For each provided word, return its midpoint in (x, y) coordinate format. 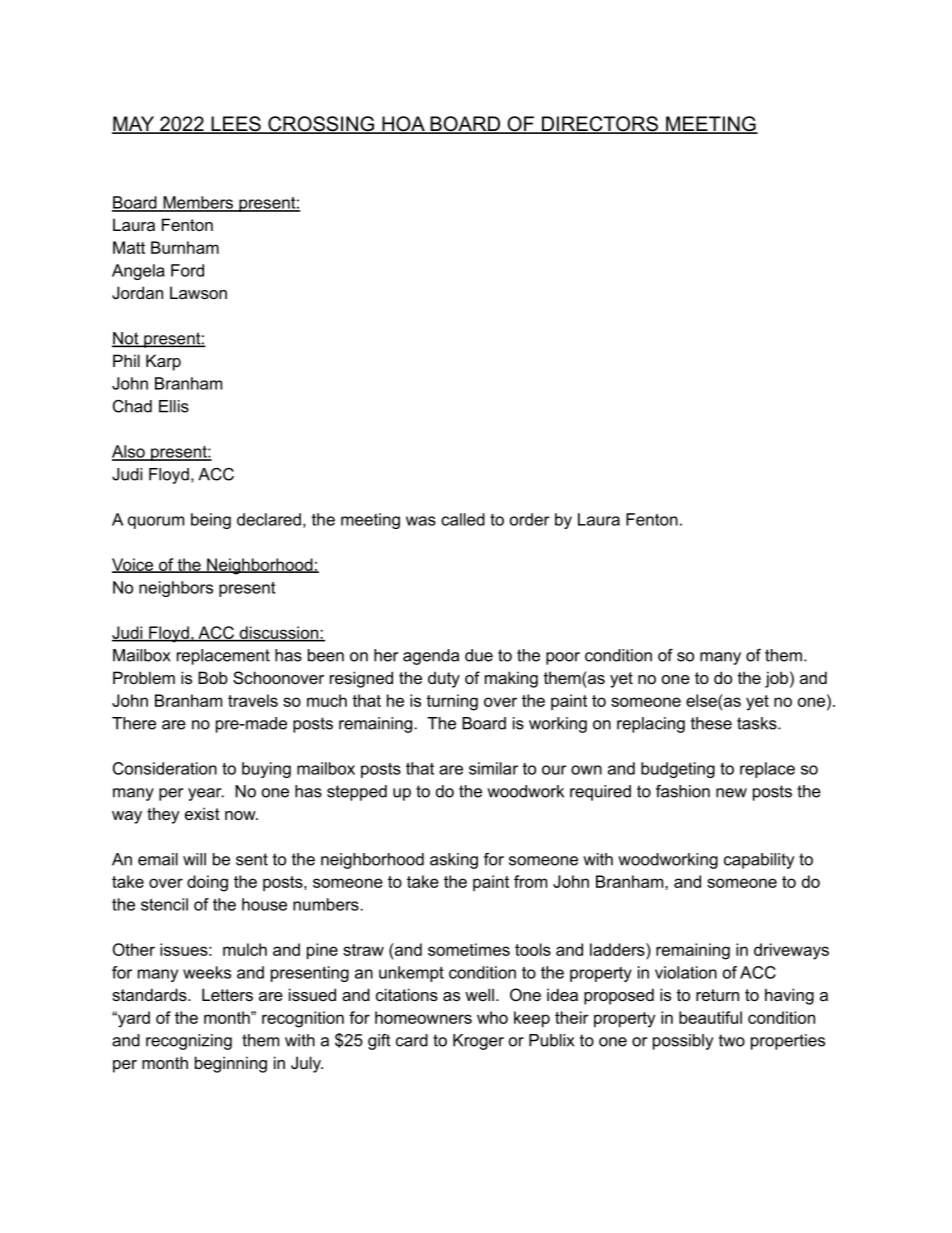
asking (454, 861)
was (421, 521)
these (711, 723)
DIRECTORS (600, 125)
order (530, 519)
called (463, 519)
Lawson (198, 292)
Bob (213, 677)
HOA (403, 125)
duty (444, 679)
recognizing (189, 1042)
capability (759, 861)
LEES (236, 125)
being (211, 521)
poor (563, 658)
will (194, 859)
